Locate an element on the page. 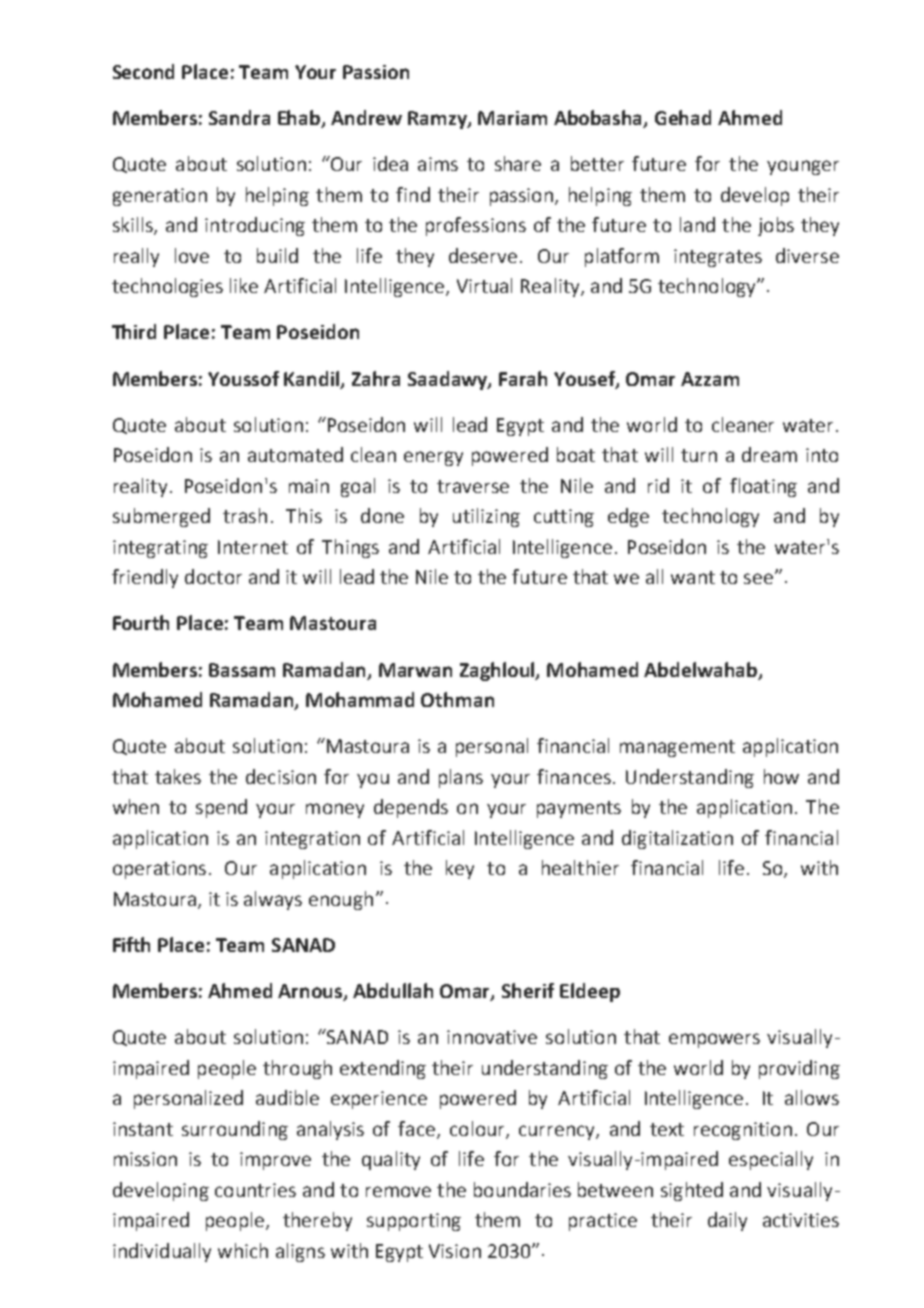 The image size is (924, 1308). traverse is located at coordinates (473, 486).
